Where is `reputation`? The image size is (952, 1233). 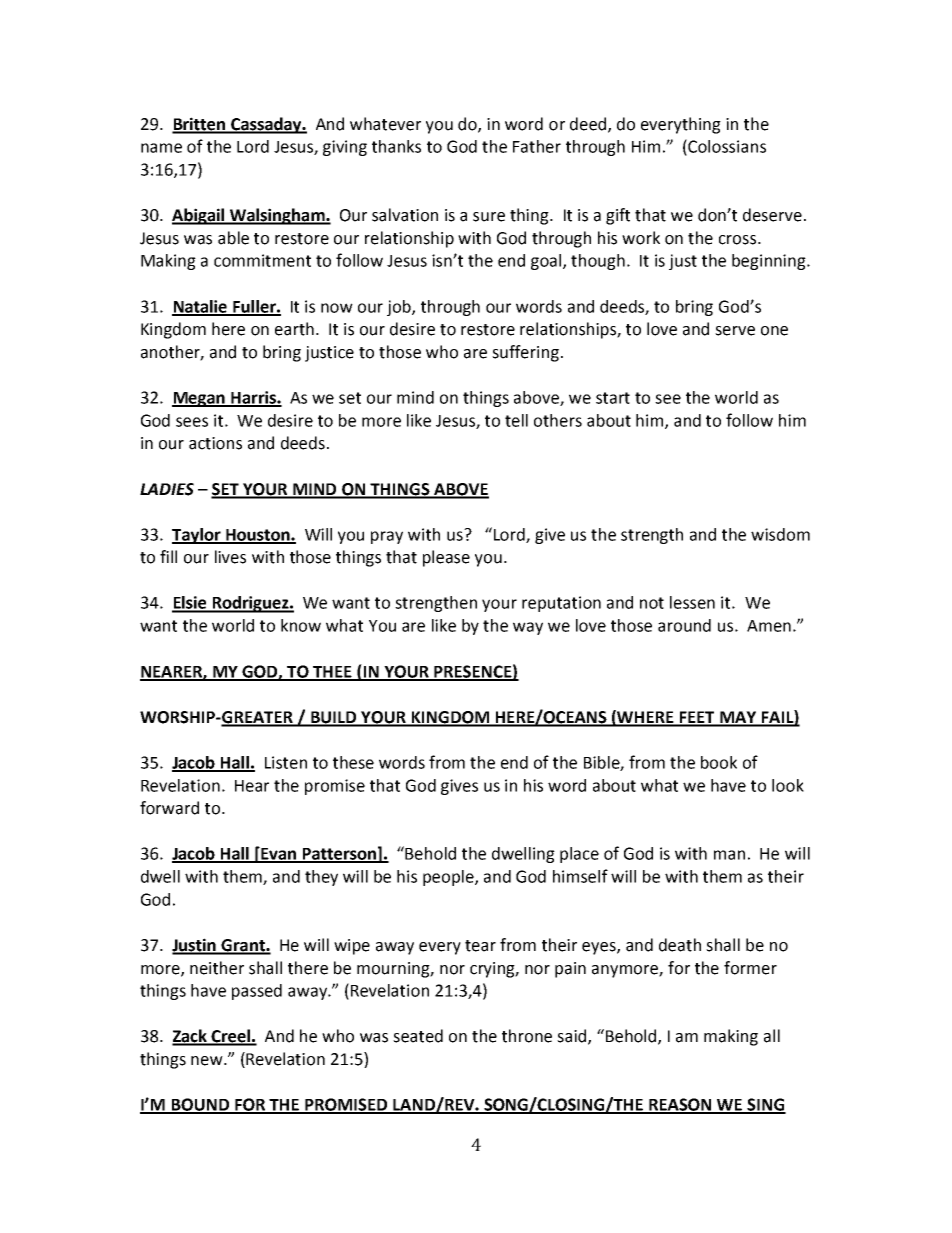
reputation is located at coordinates (561, 604).
